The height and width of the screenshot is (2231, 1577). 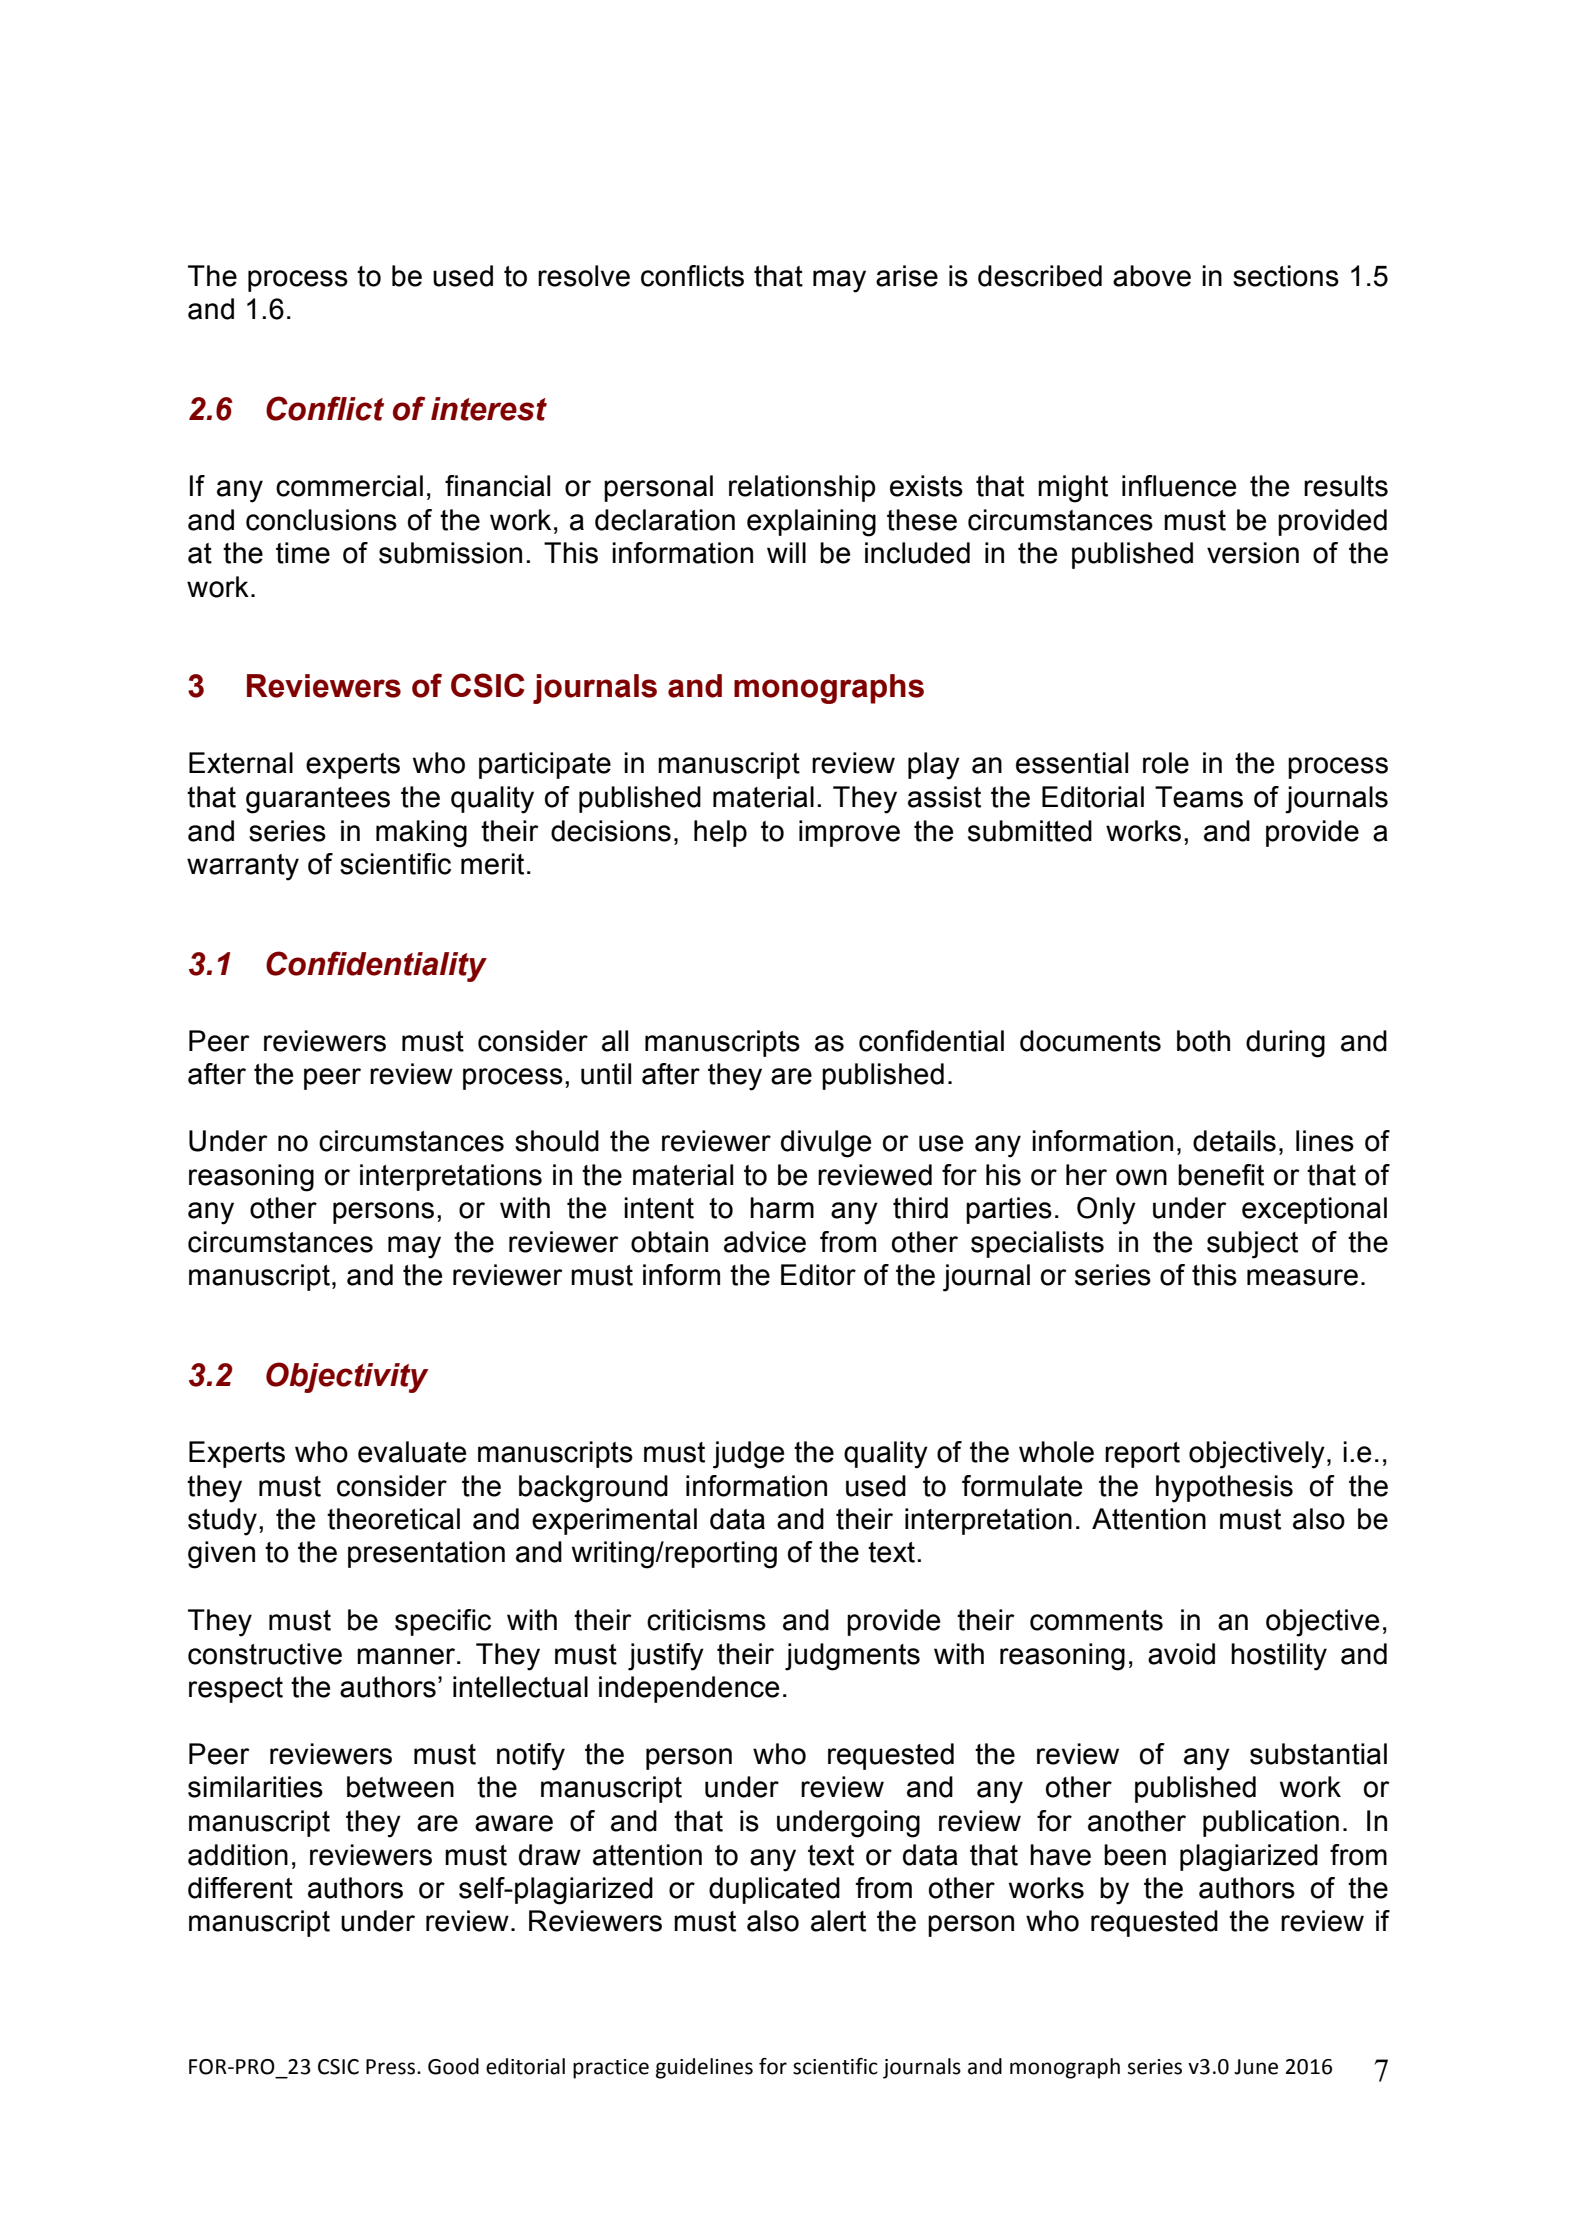 What do you see at coordinates (557, 1141) in the screenshot?
I see `should` at bounding box center [557, 1141].
